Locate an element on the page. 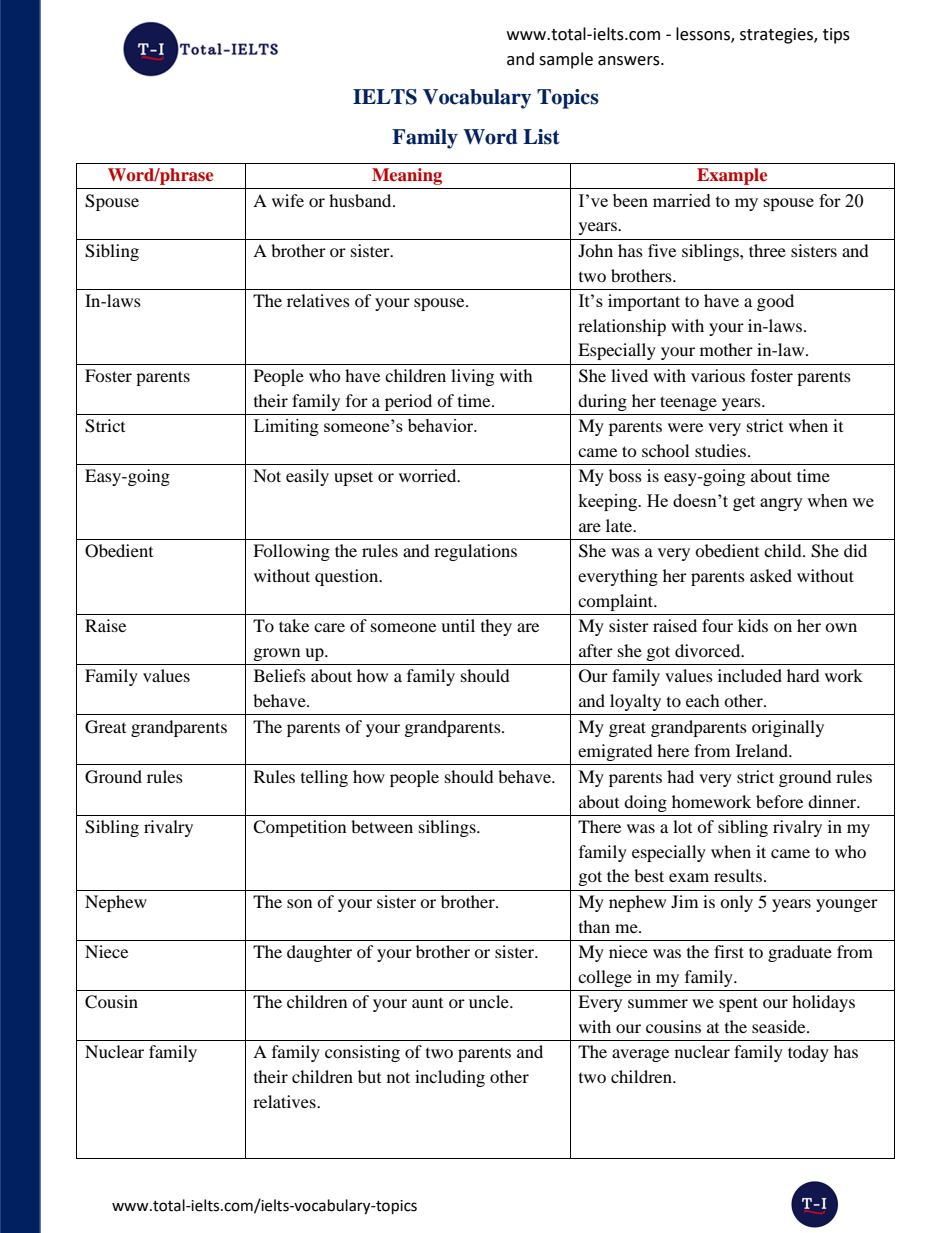  before is located at coordinates (779, 801).
